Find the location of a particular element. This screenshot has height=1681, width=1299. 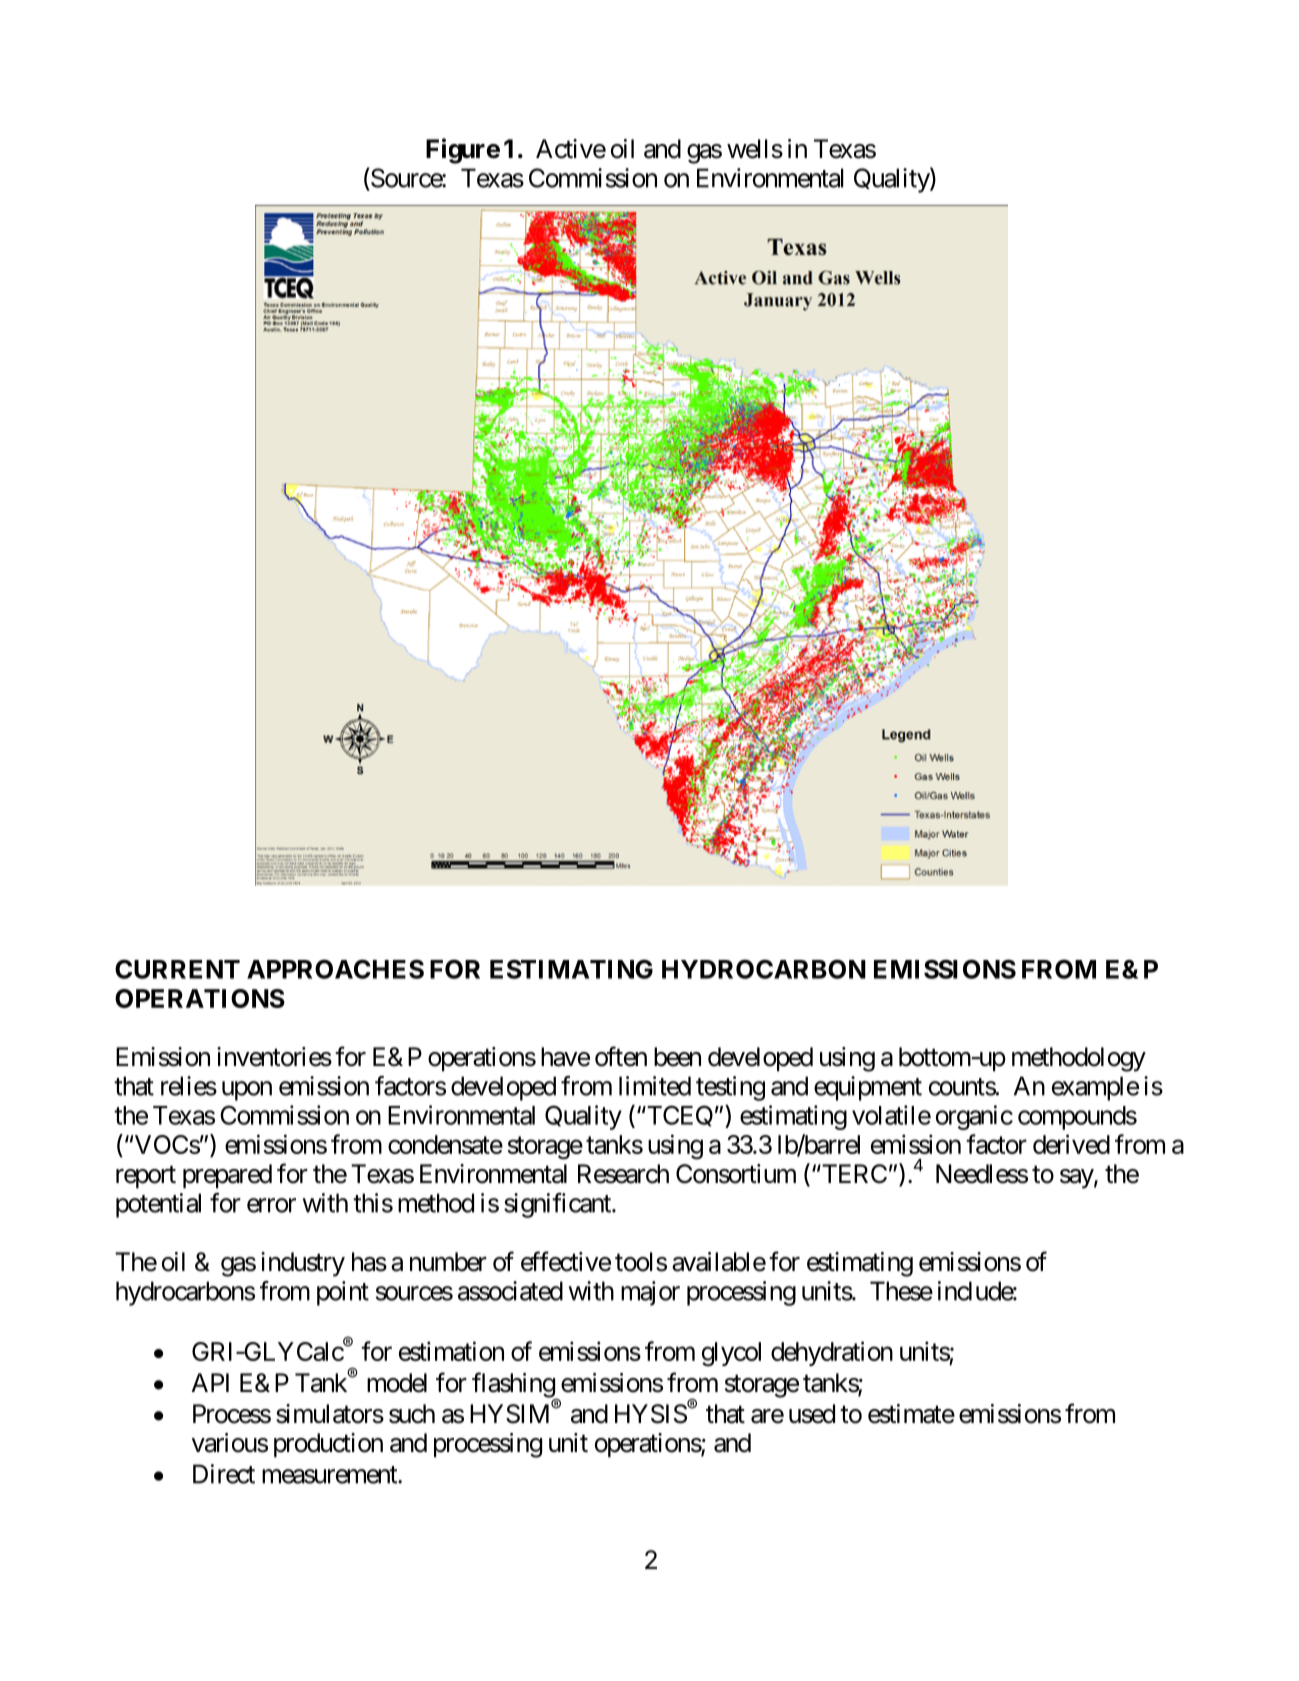

prepared is located at coordinates (227, 1176).
